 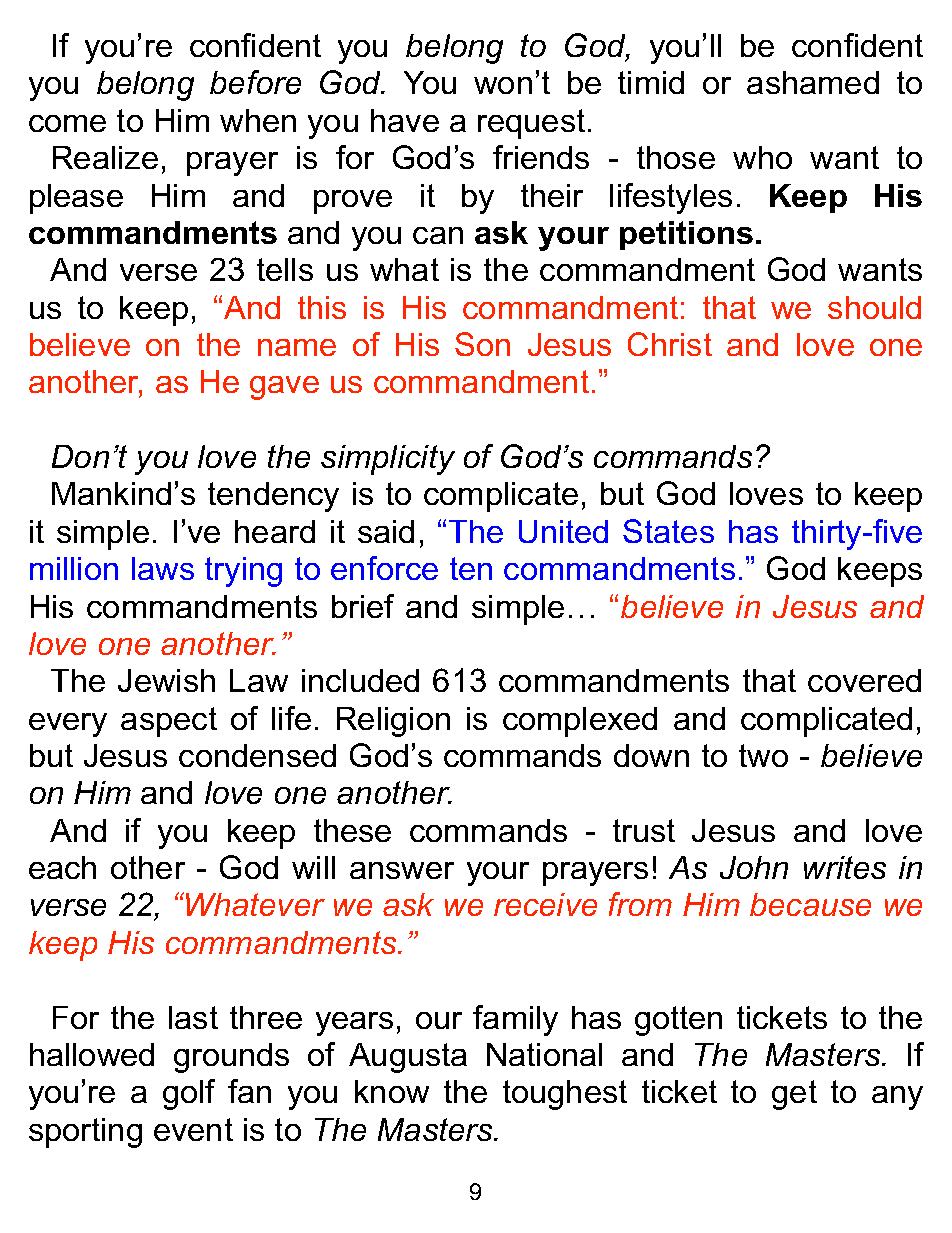 What do you see at coordinates (813, 82) in the page?
I see `ashamed` at bounding box center [813, 82].
